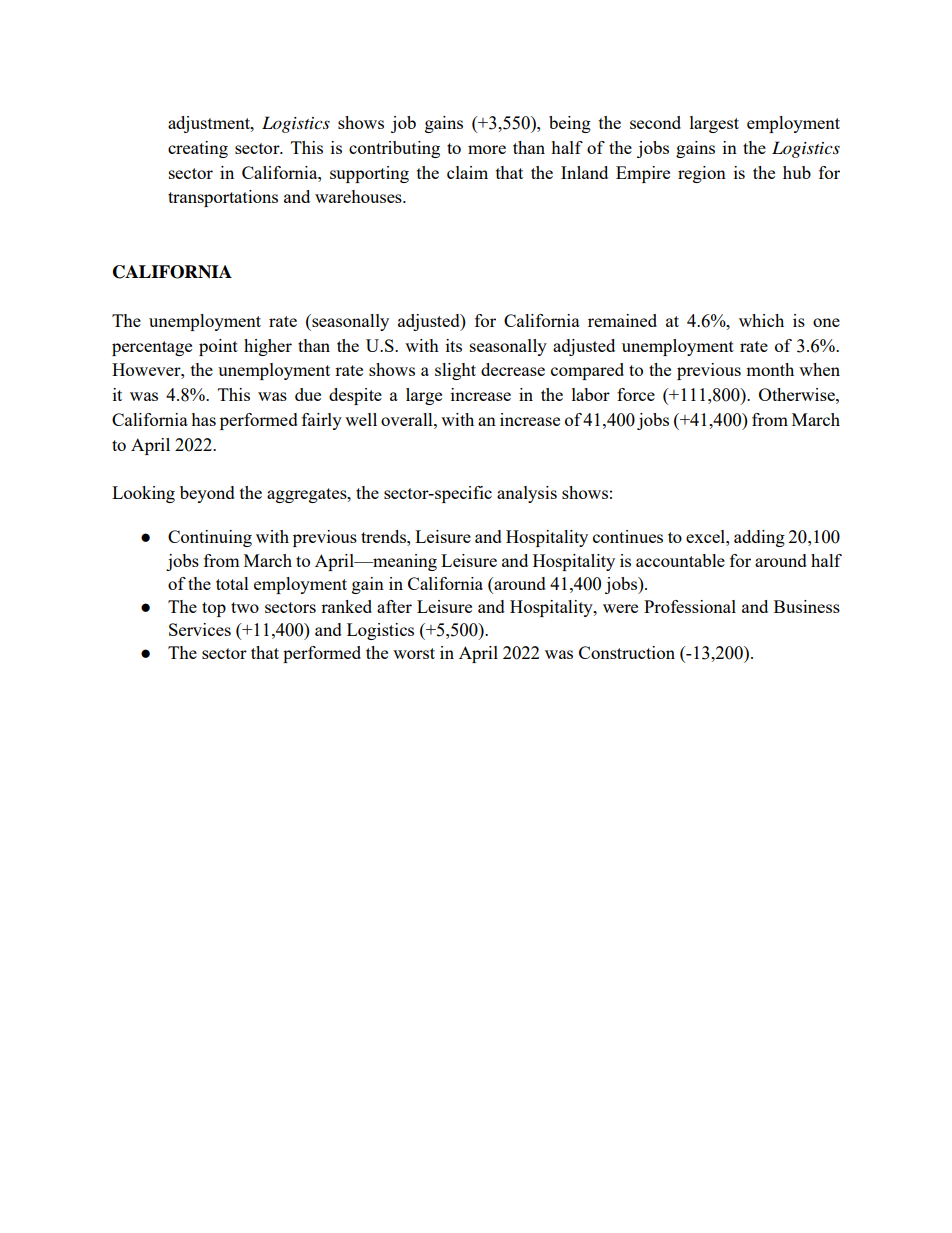  I want to click on Services, so click(200, 629).
